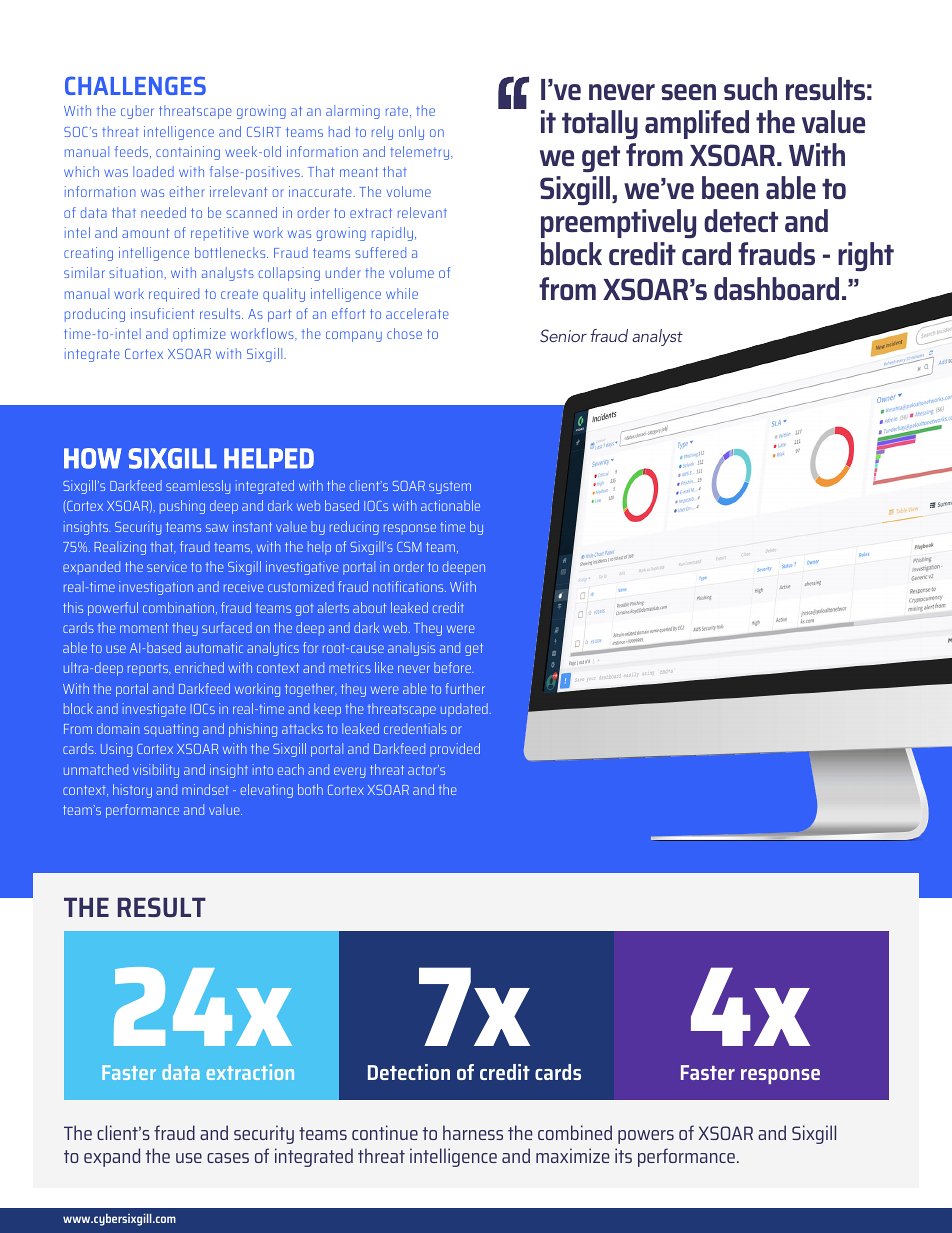  Describe the element at coordinates (453, 667) in the page. I see `before` at that location.
